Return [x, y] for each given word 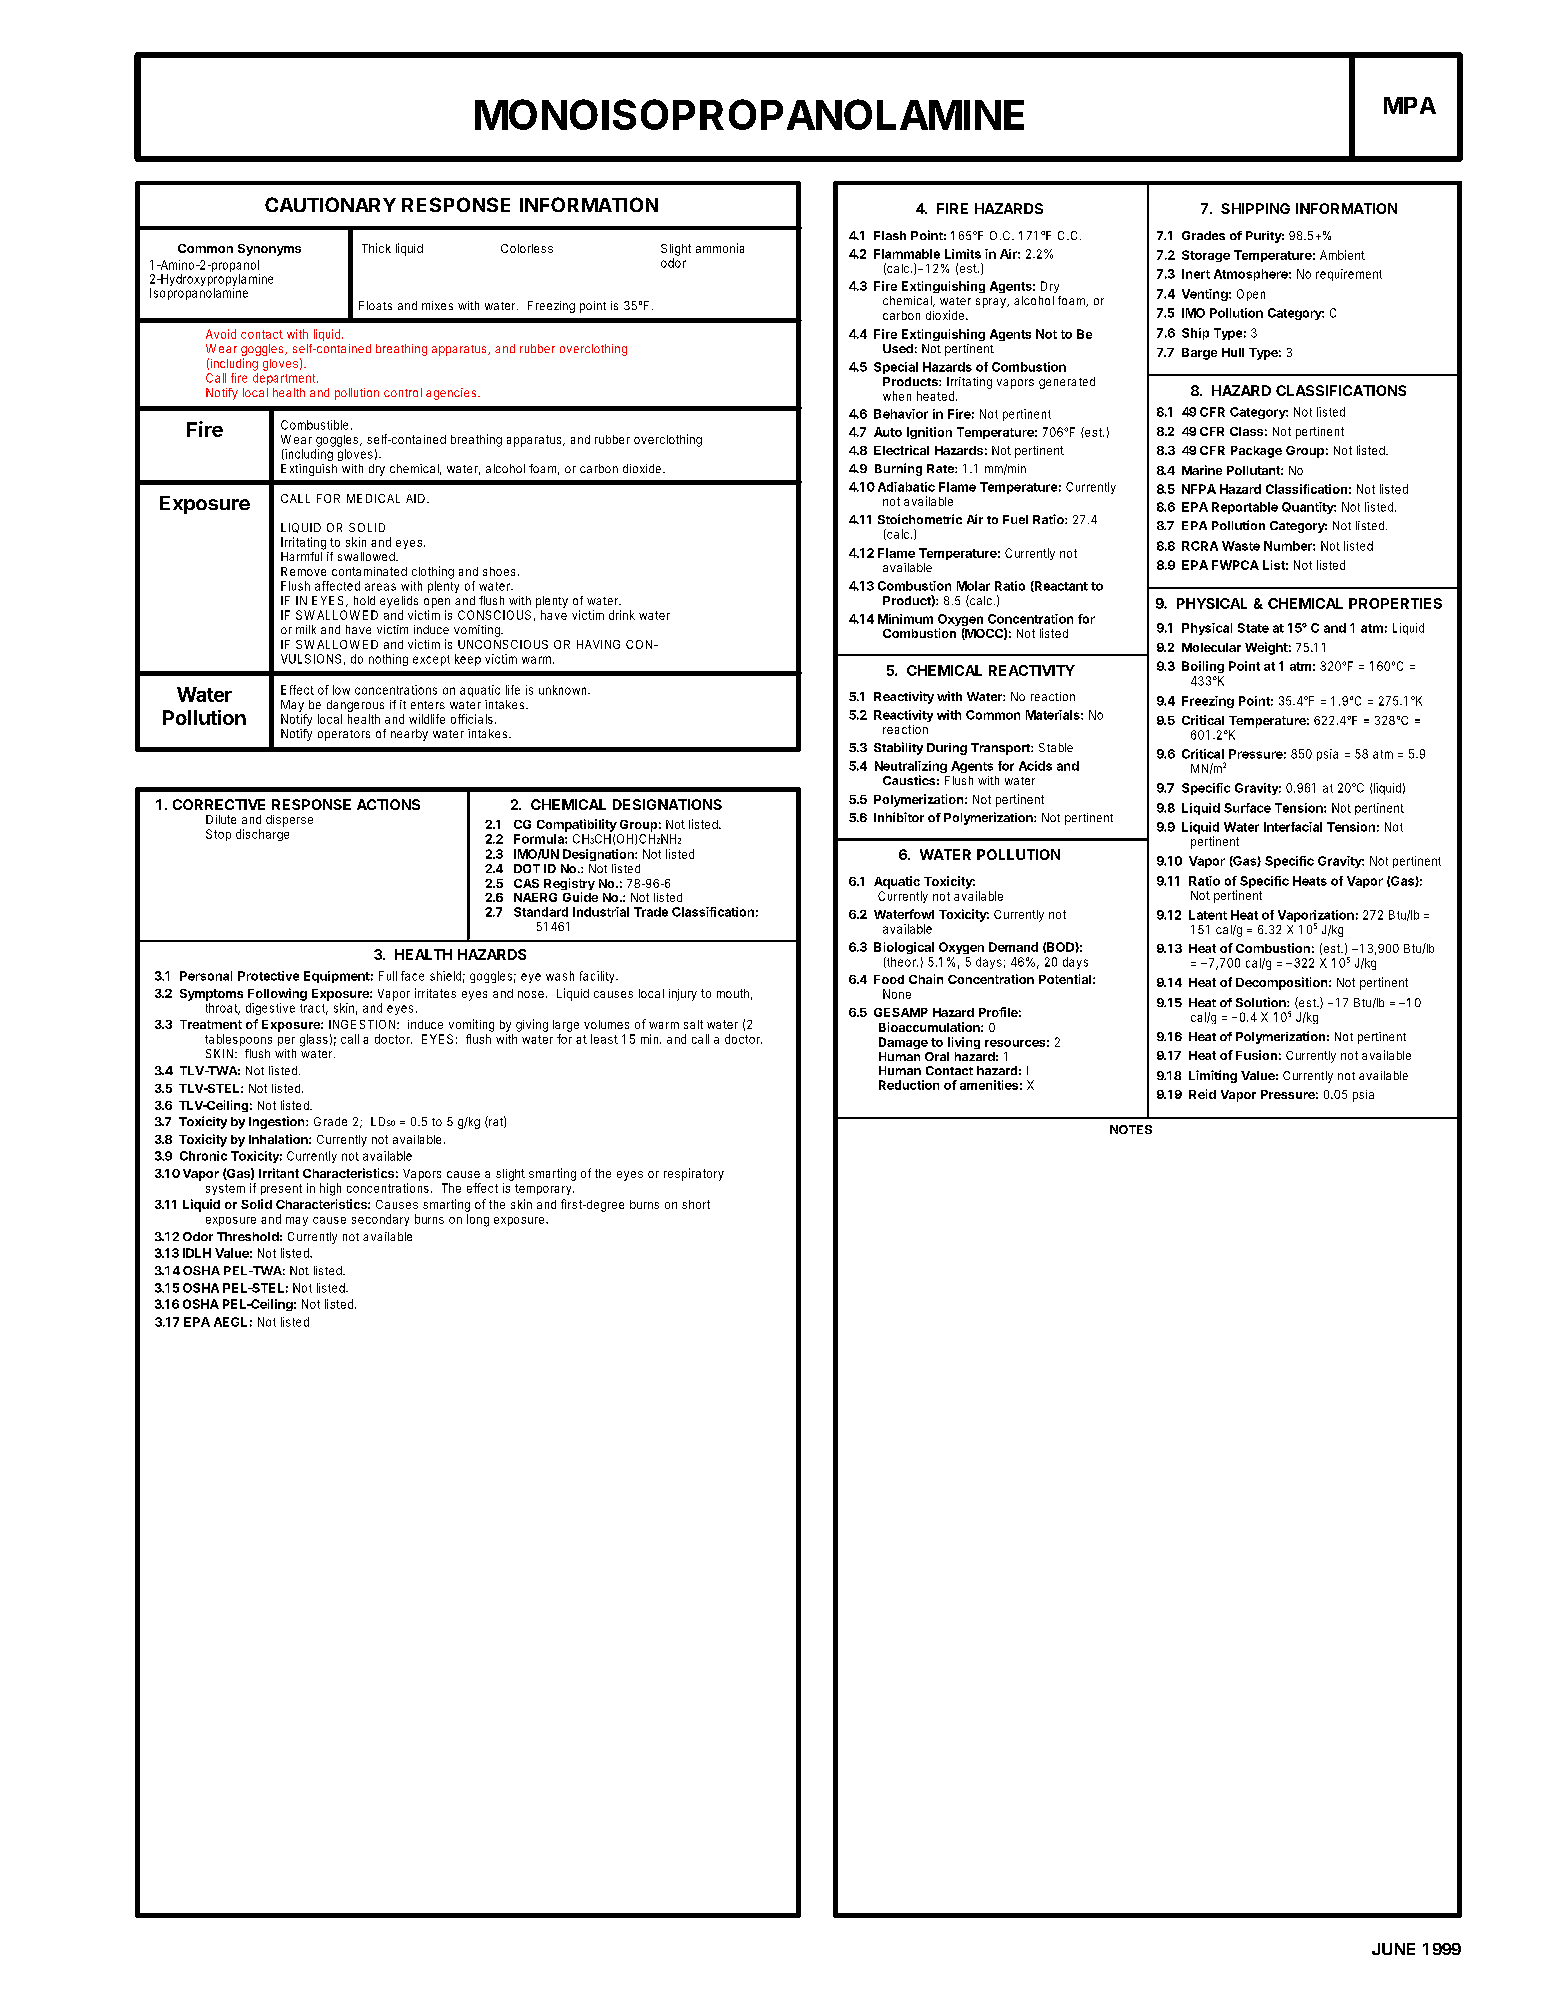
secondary [380, 1220]
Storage [1206, 256]
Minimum [905, 619]
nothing [388, 660]
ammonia [720, 248]
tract [314, 1009]
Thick [376, 248]
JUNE [1393, 1949]
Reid [1202, 1094]
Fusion [1256, 1055]
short [696, 1204]
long [478, 1220]
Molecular [1211, 647]
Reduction [909, 1085]
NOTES [1131, 1129]
